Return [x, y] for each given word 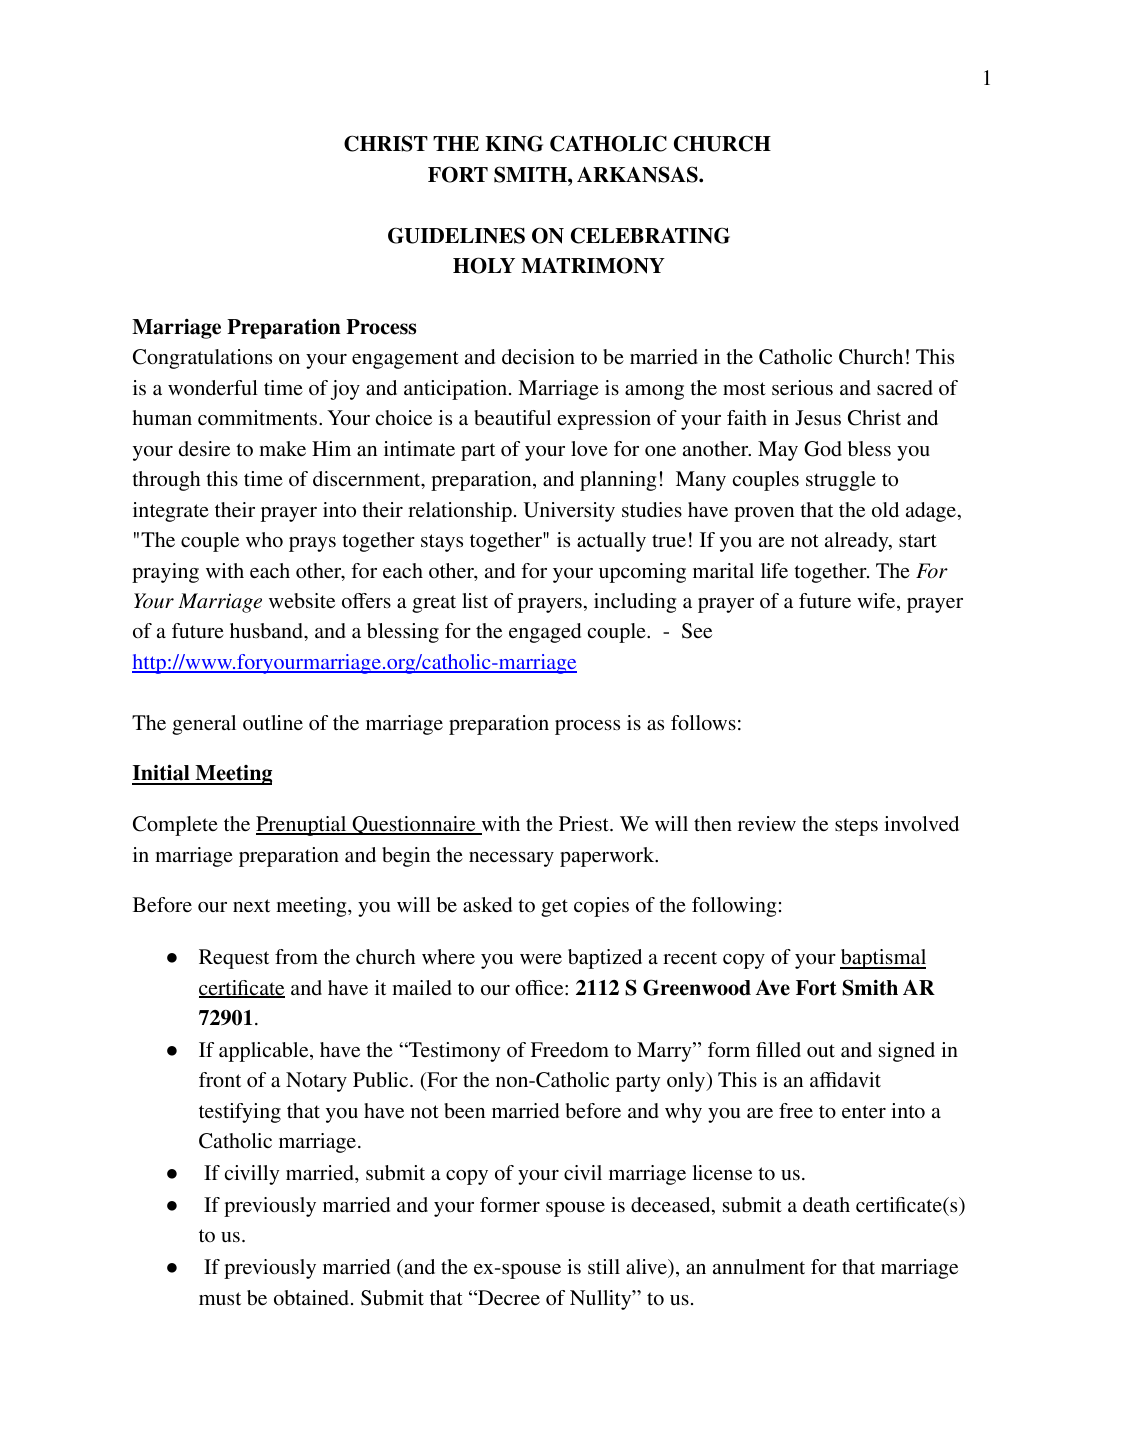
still [604, 1266]
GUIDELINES [456, 235]
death [826, 1204]
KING [514, 143]
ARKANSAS [638, 174]
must [220, 1298]
